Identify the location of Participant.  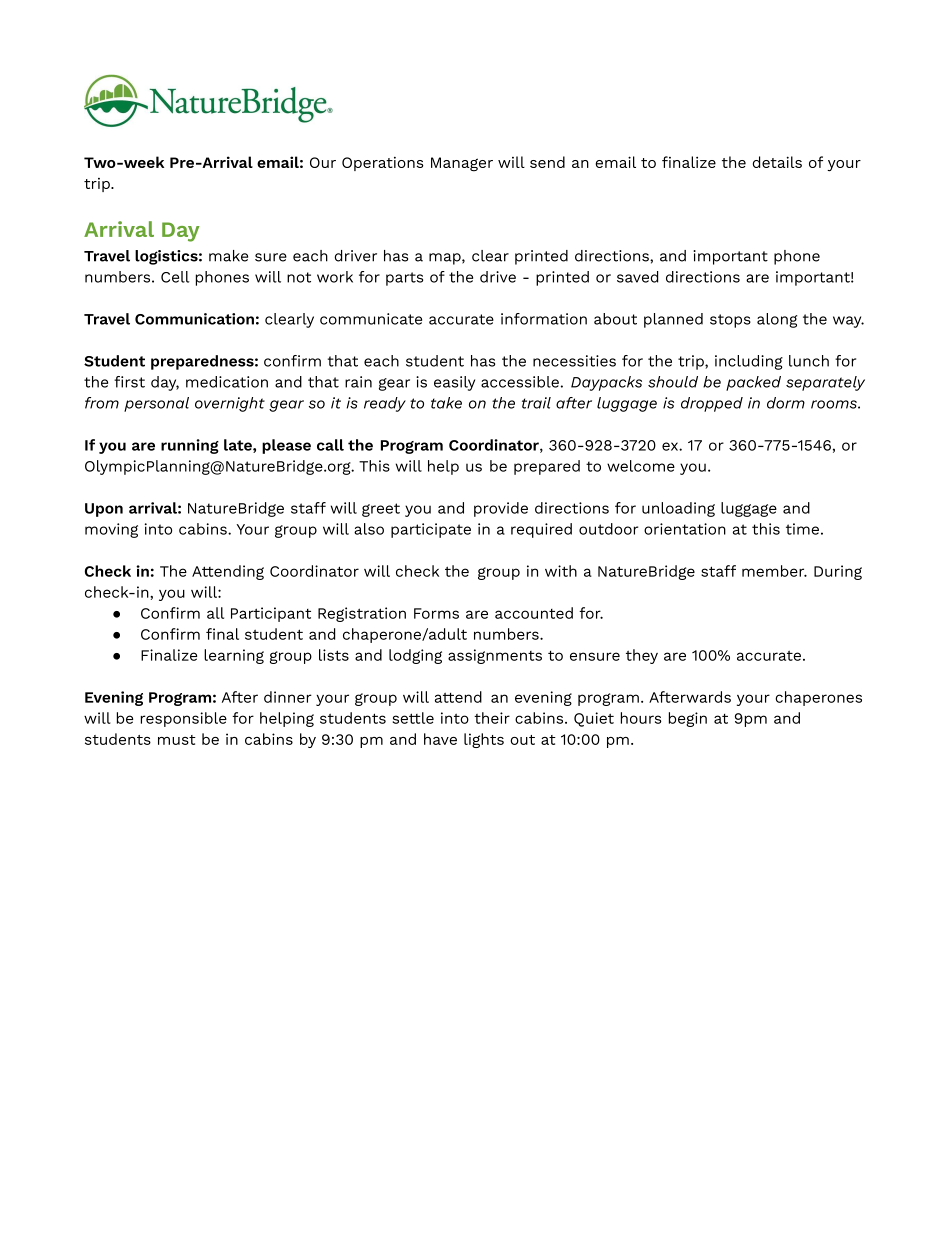
(271, 614).
